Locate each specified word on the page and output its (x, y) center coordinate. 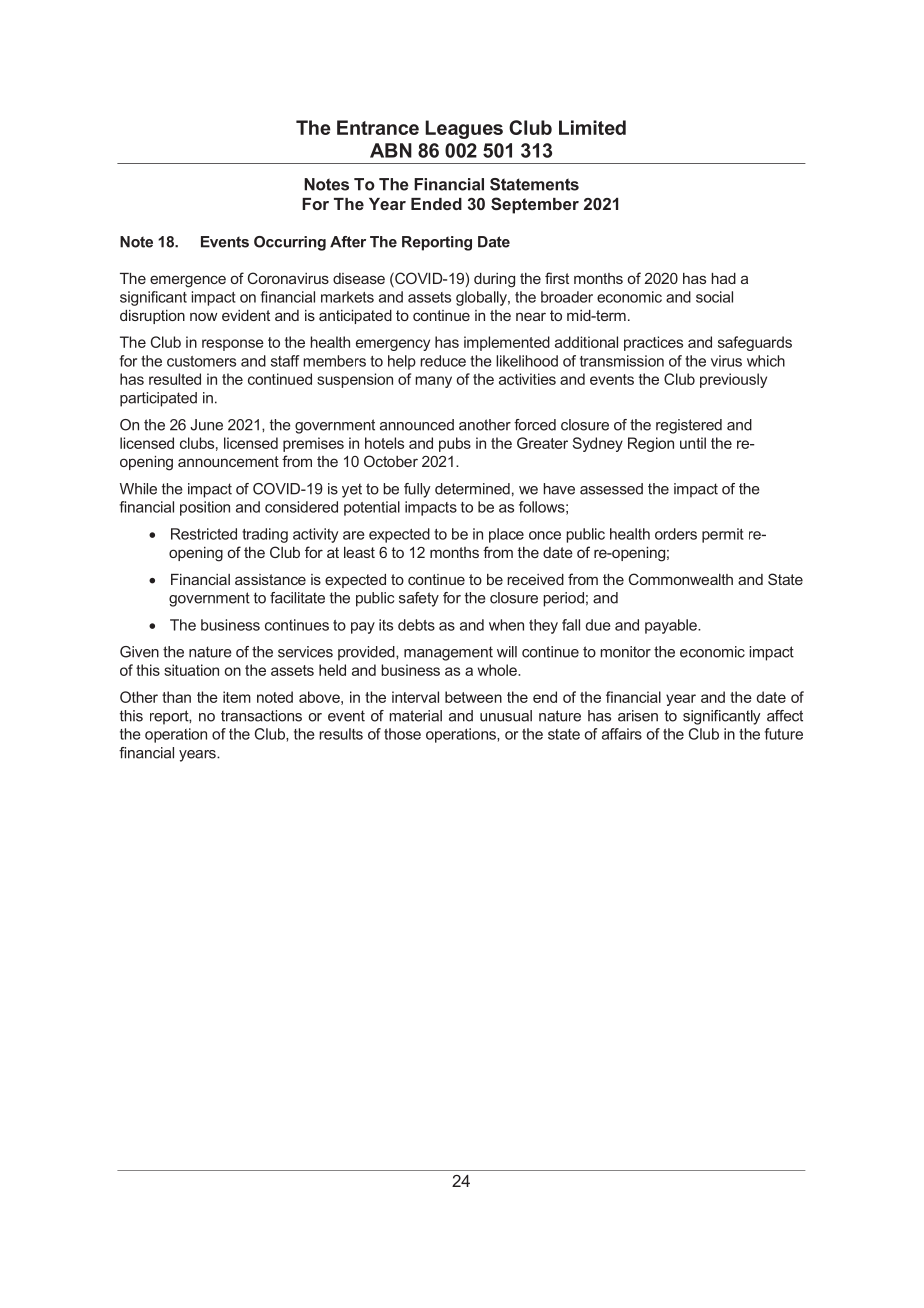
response (233, 345)
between (473, 697)
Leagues (464, 129)
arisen (638, 716)
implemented (507, 343)
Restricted (204, 534)
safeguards (755, 343)
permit (723, 535)
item (237, 697)
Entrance (378, 127)
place (506, 535)
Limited (592, 127)
